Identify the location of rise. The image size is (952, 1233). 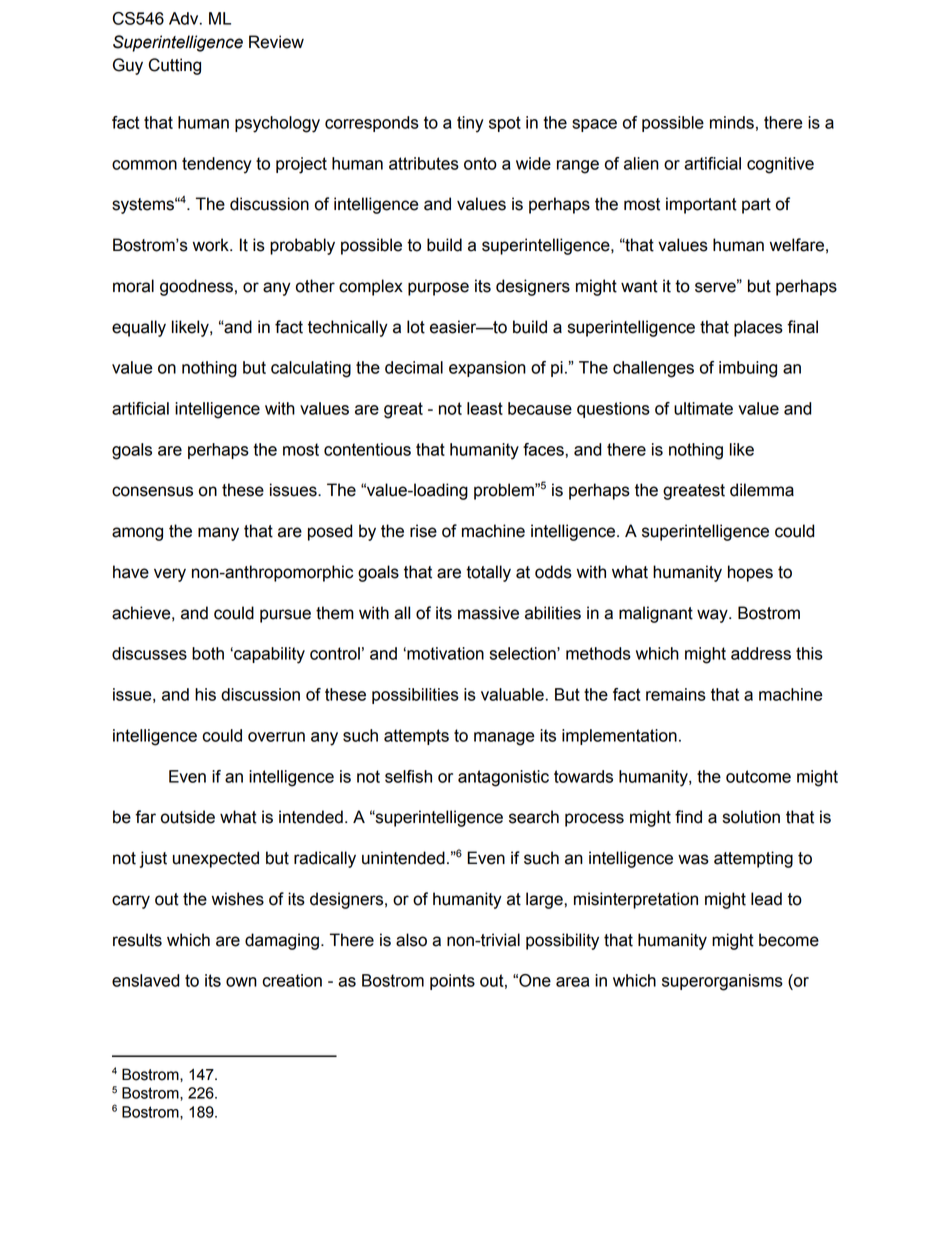
(423, 531).
